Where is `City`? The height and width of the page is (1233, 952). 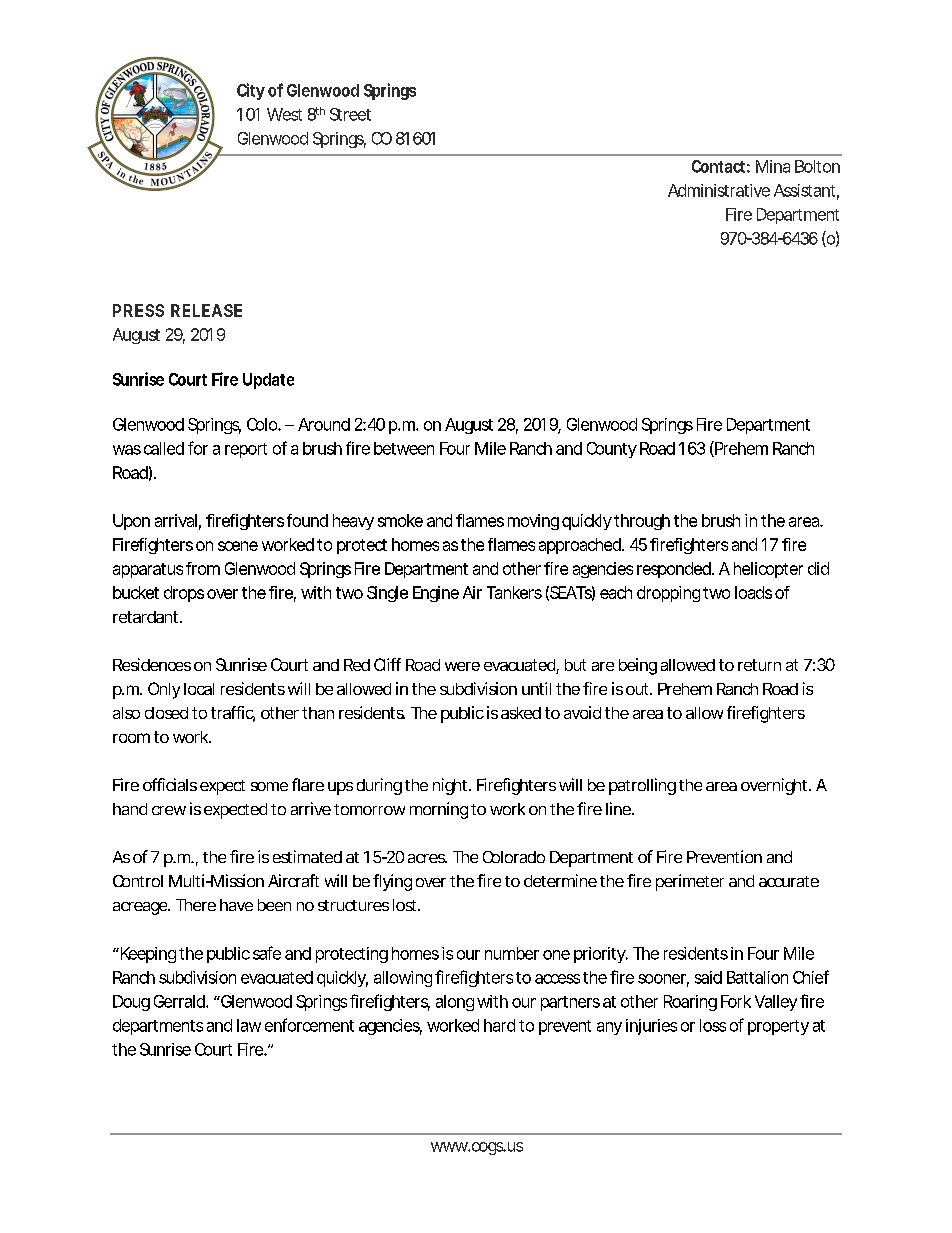
City is located at coordinates (251, 91).
